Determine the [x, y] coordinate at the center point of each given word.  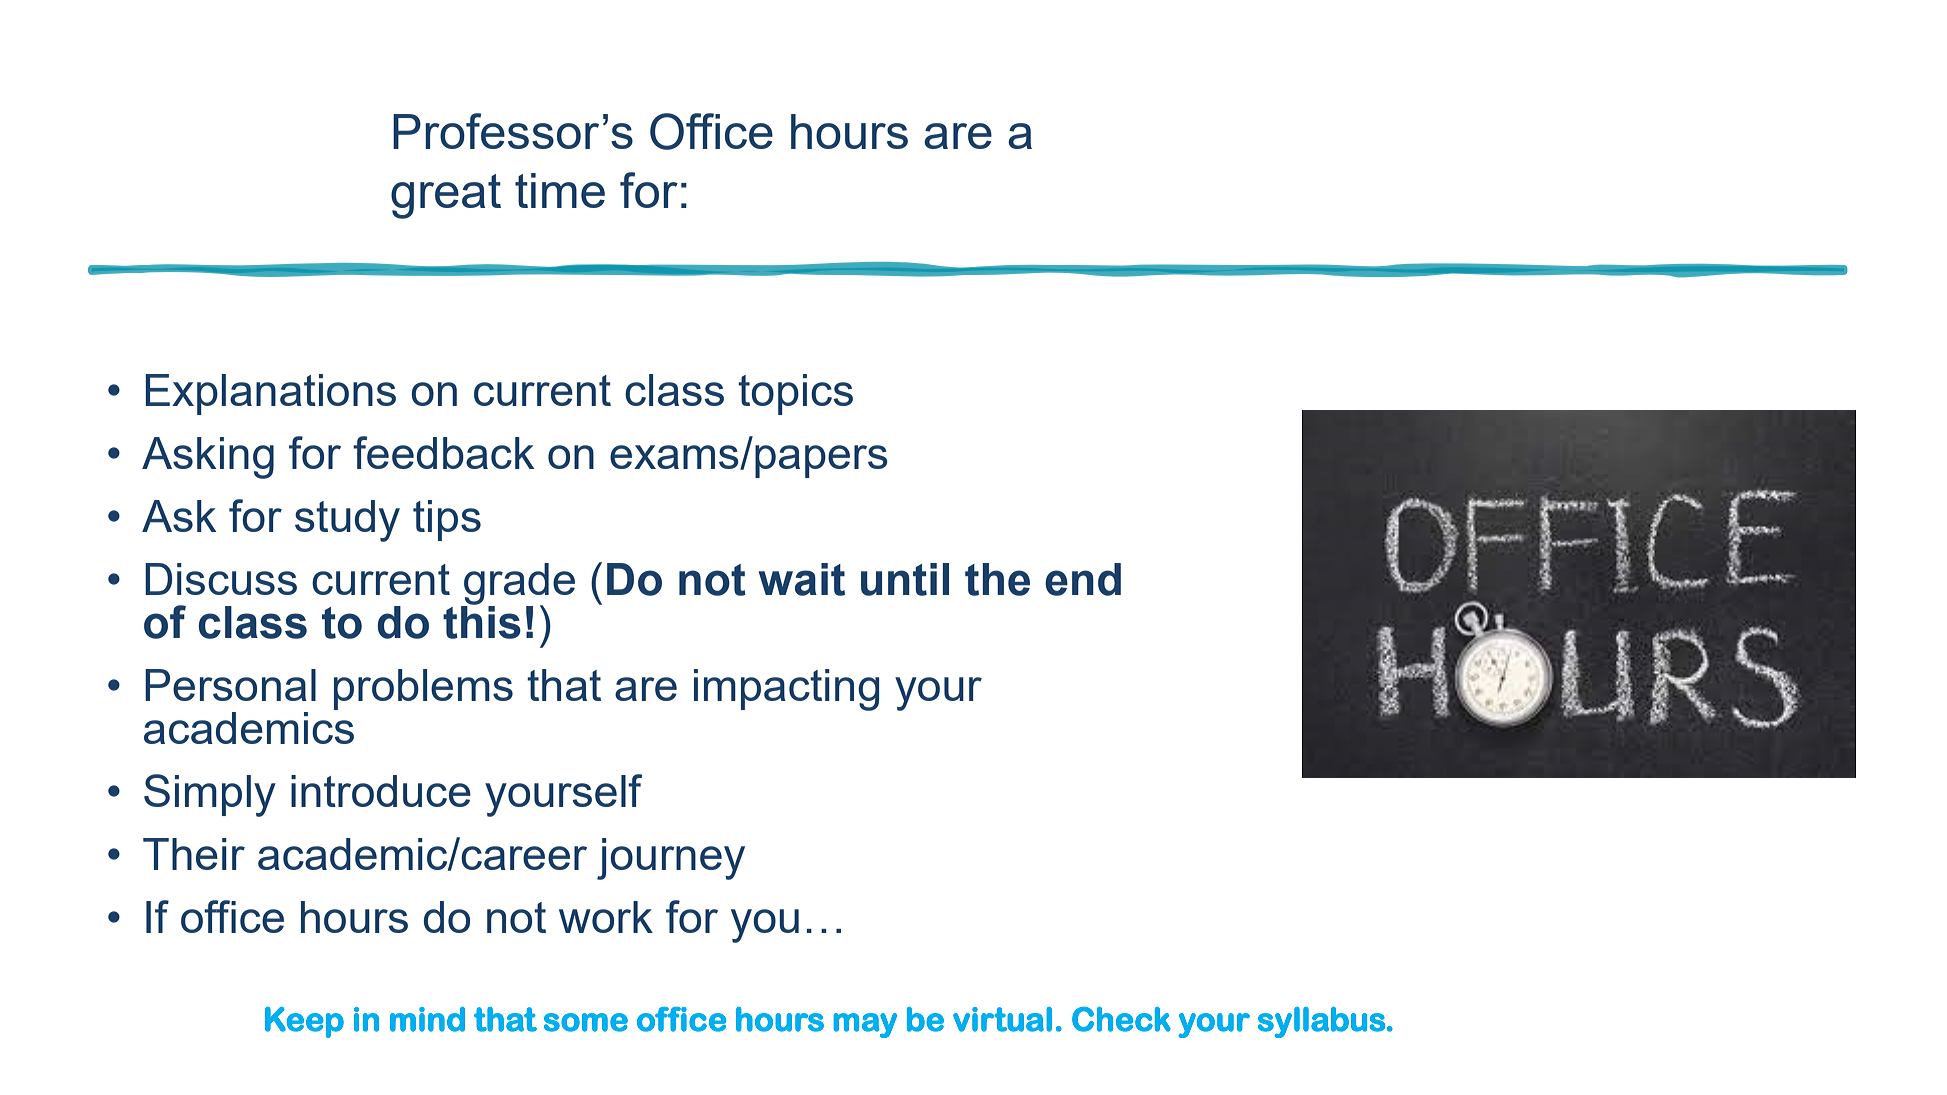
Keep [304, 1022]
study [347, 521]
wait [801, 579]
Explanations [270, 394]
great [446, 196]
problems [423, 689]
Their [194, 854]
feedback [443, 452]
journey [671, 859]
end [1083, 579]
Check [1121, 1019]
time [560, 190]
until [905, 579]
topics [795, 394]
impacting [786, 690]
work [606, 917]
